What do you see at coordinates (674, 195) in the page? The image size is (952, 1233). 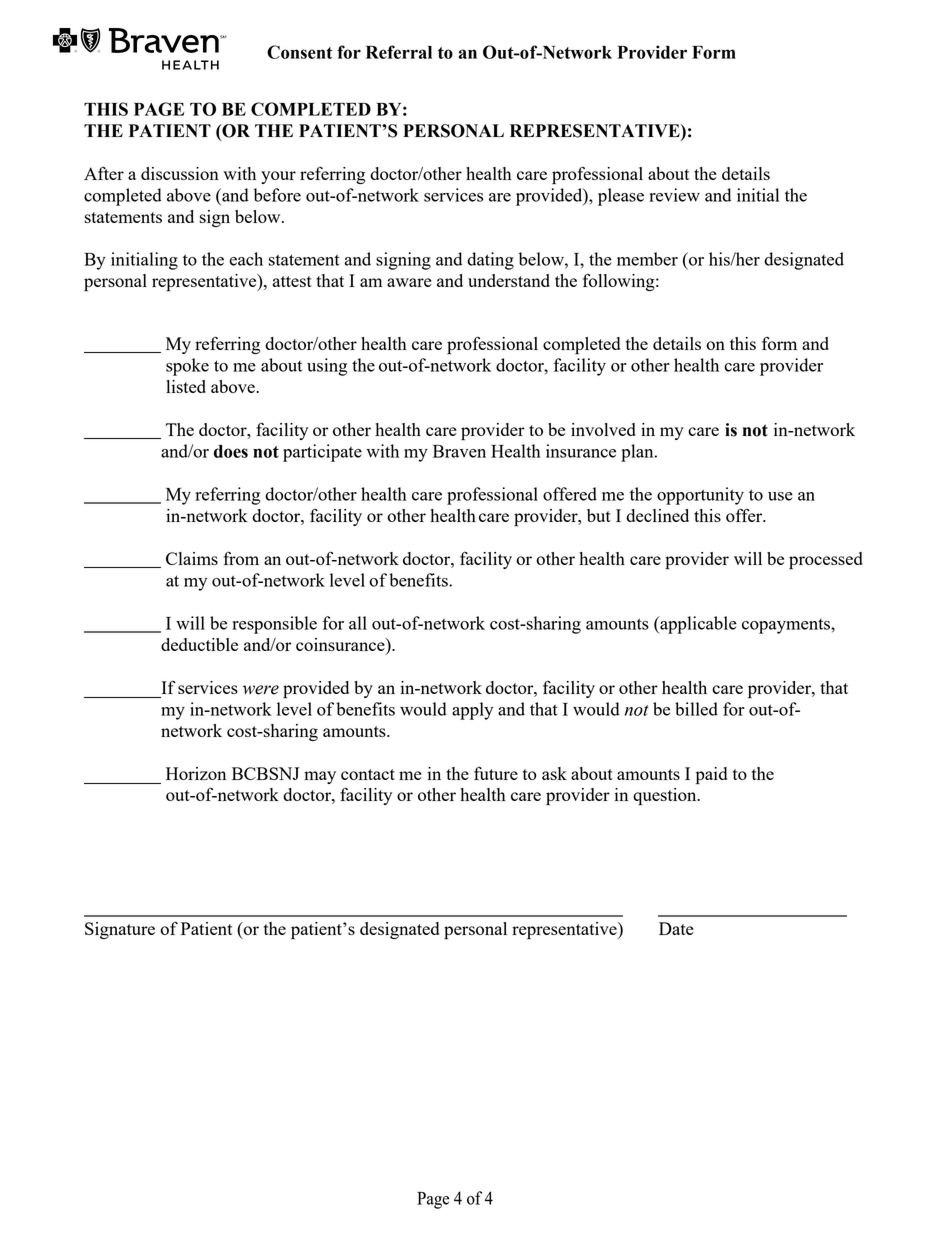 I see `review` at bounding box center [674, 195].
